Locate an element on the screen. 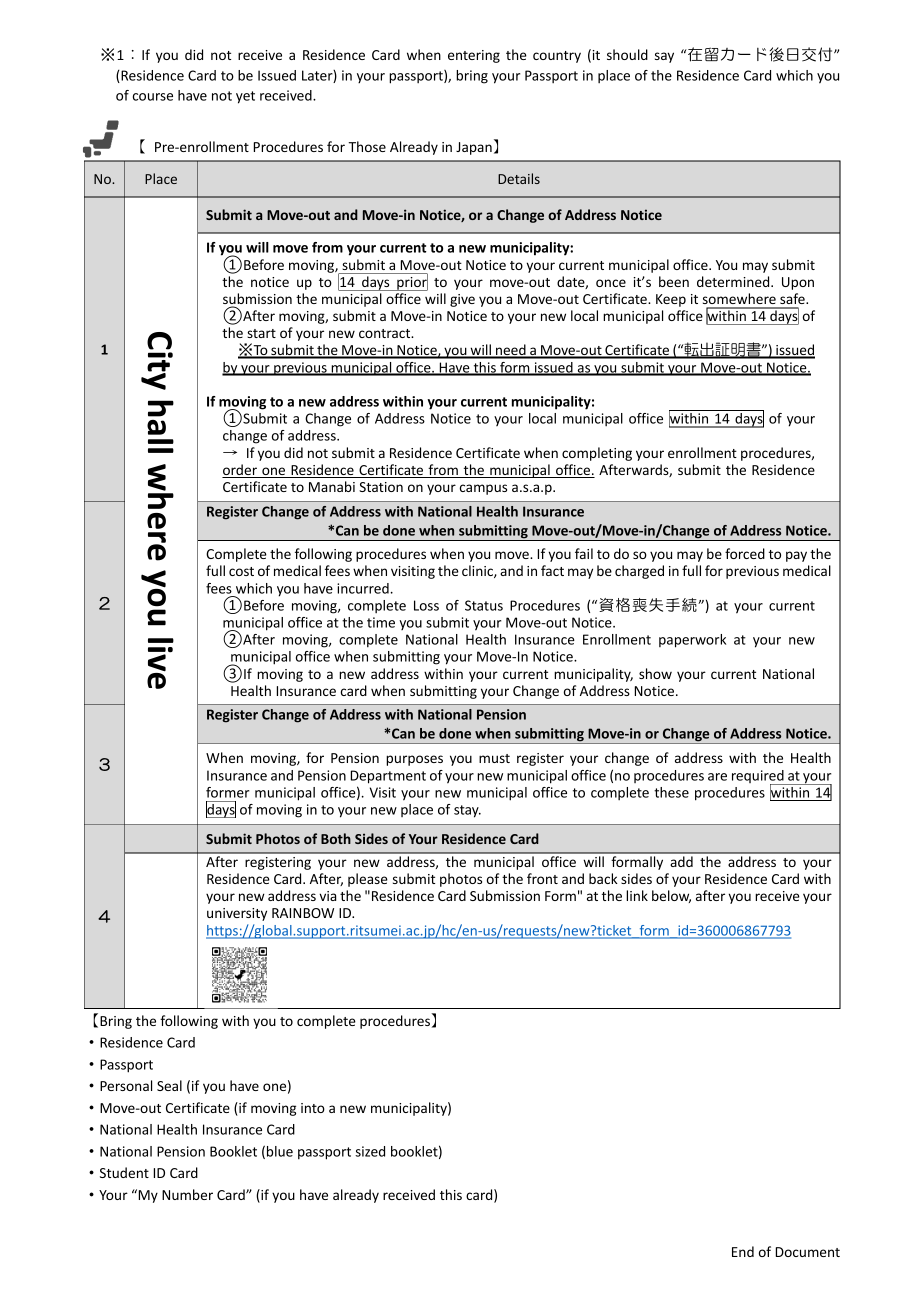  below is located at coordinates (671, 896).
